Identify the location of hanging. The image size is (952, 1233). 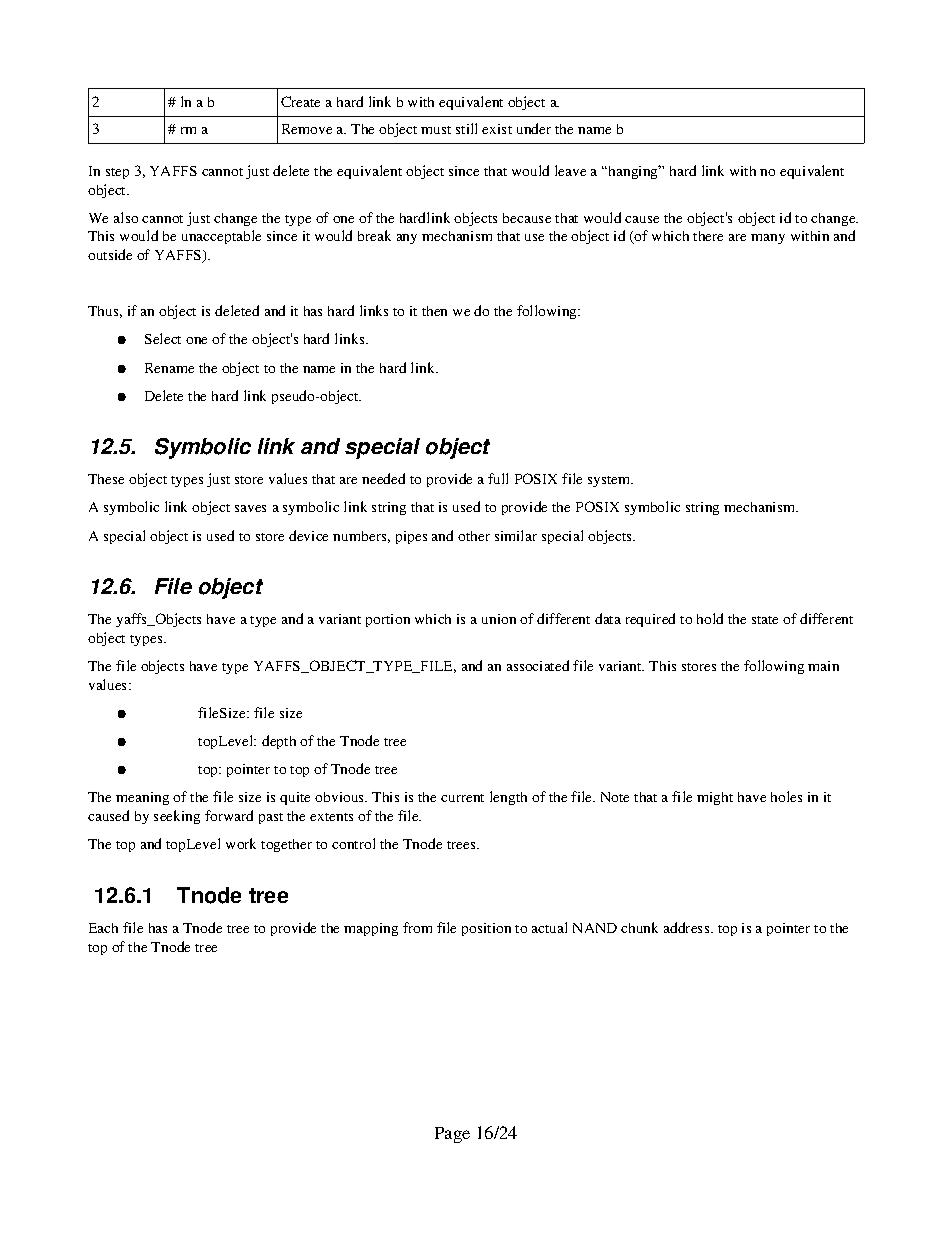
(633, 172).
